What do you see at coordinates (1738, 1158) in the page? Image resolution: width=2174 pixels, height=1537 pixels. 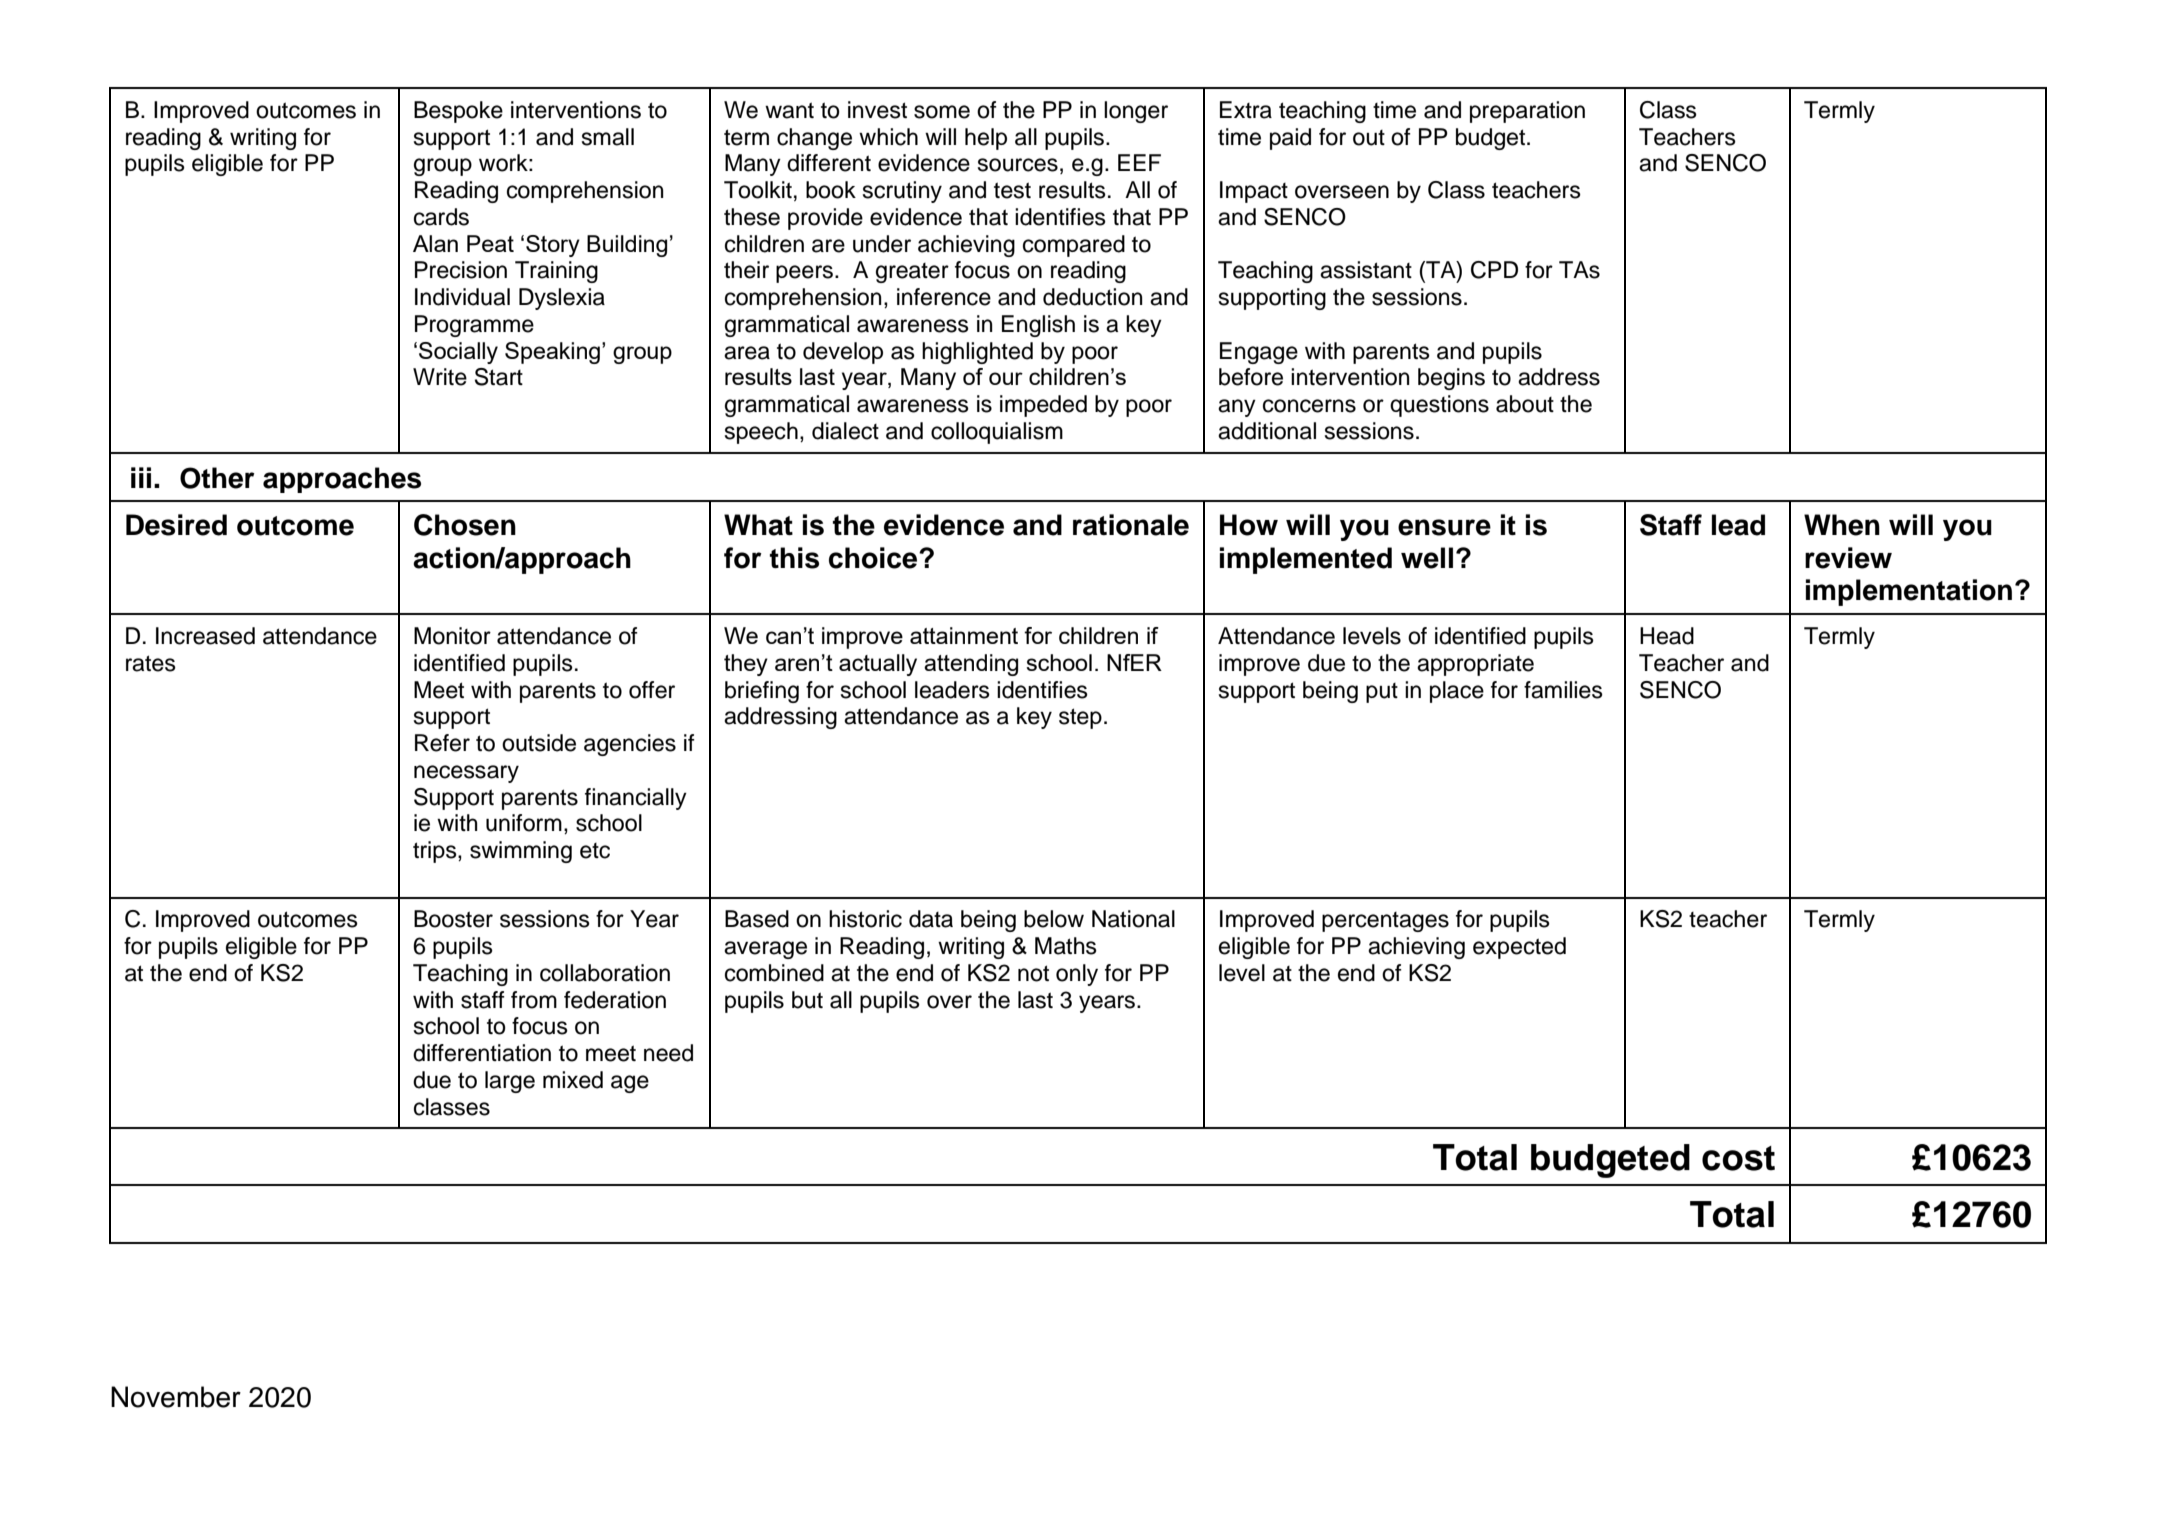 I see `cost` at bounding box center [1738, 1158].
